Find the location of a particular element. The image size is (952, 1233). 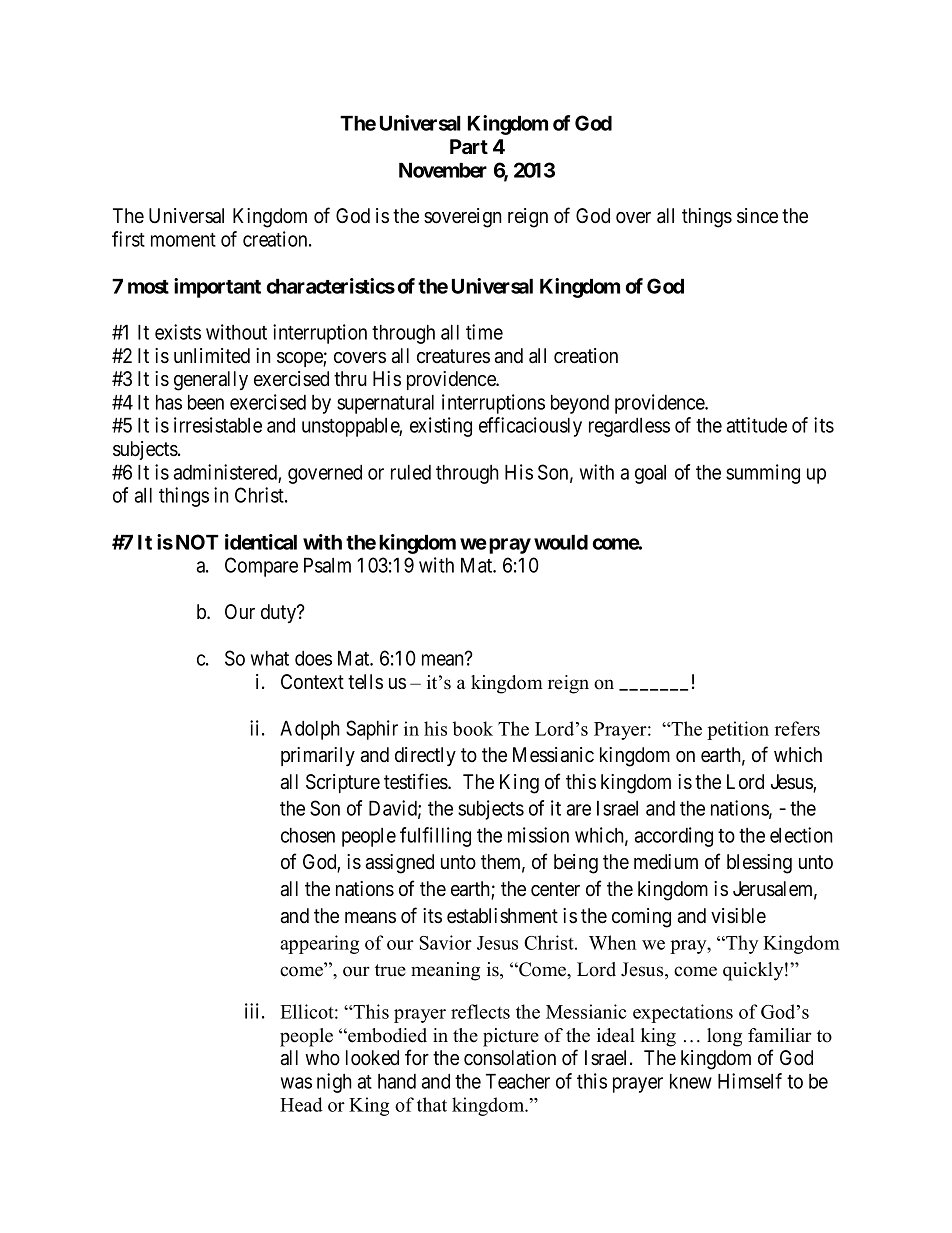

petition is located at coordinates (738, 730).
